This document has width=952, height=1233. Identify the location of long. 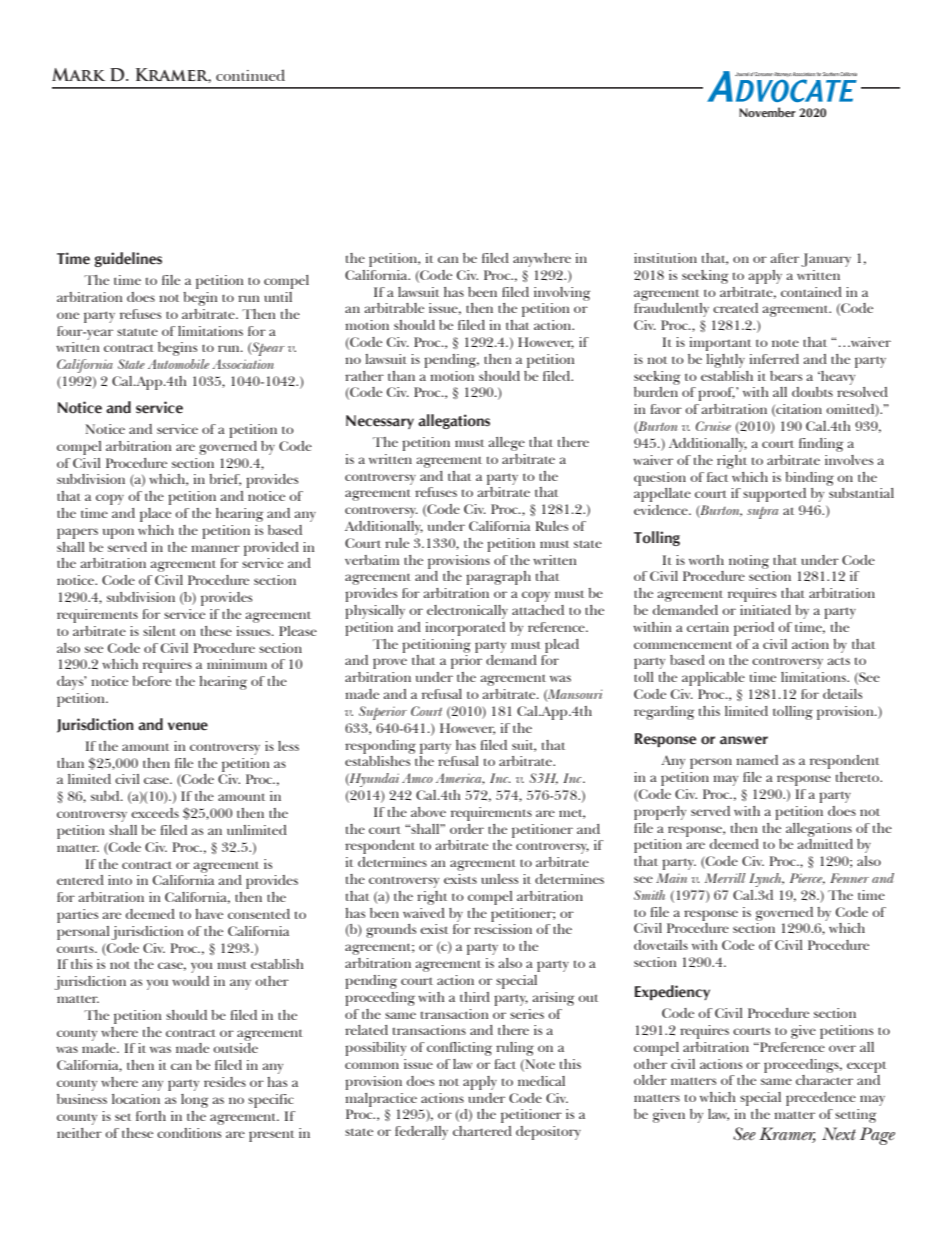
(194, 1101).
